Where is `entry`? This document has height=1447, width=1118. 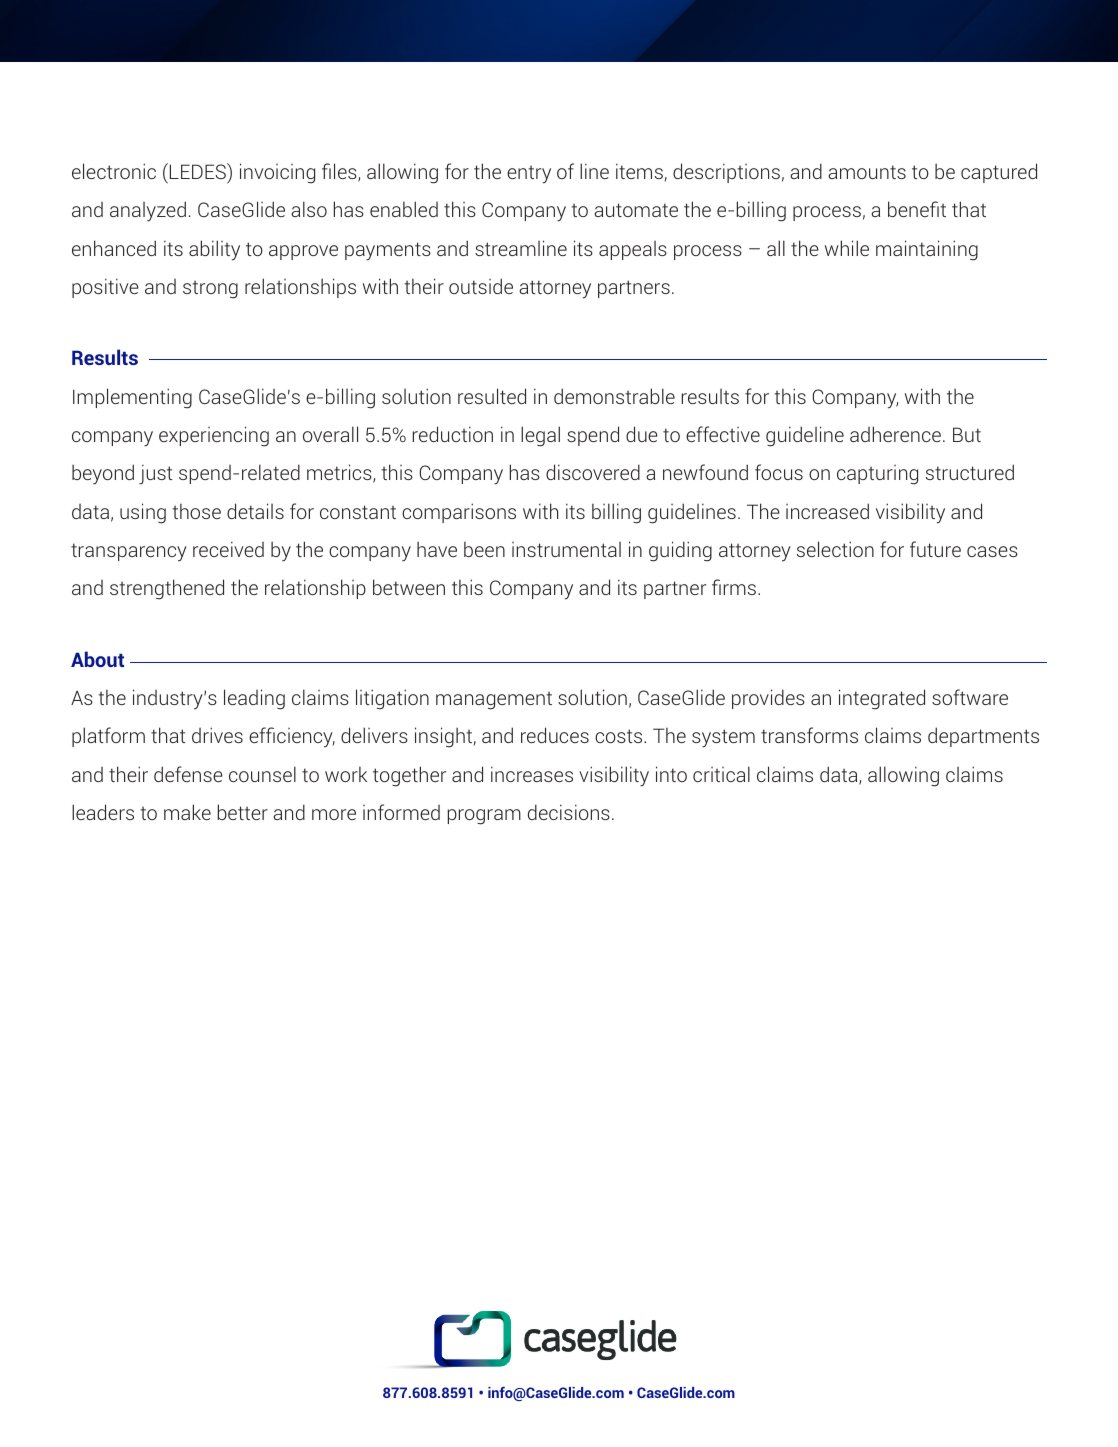 entry is located at coordinates (529, 175).
